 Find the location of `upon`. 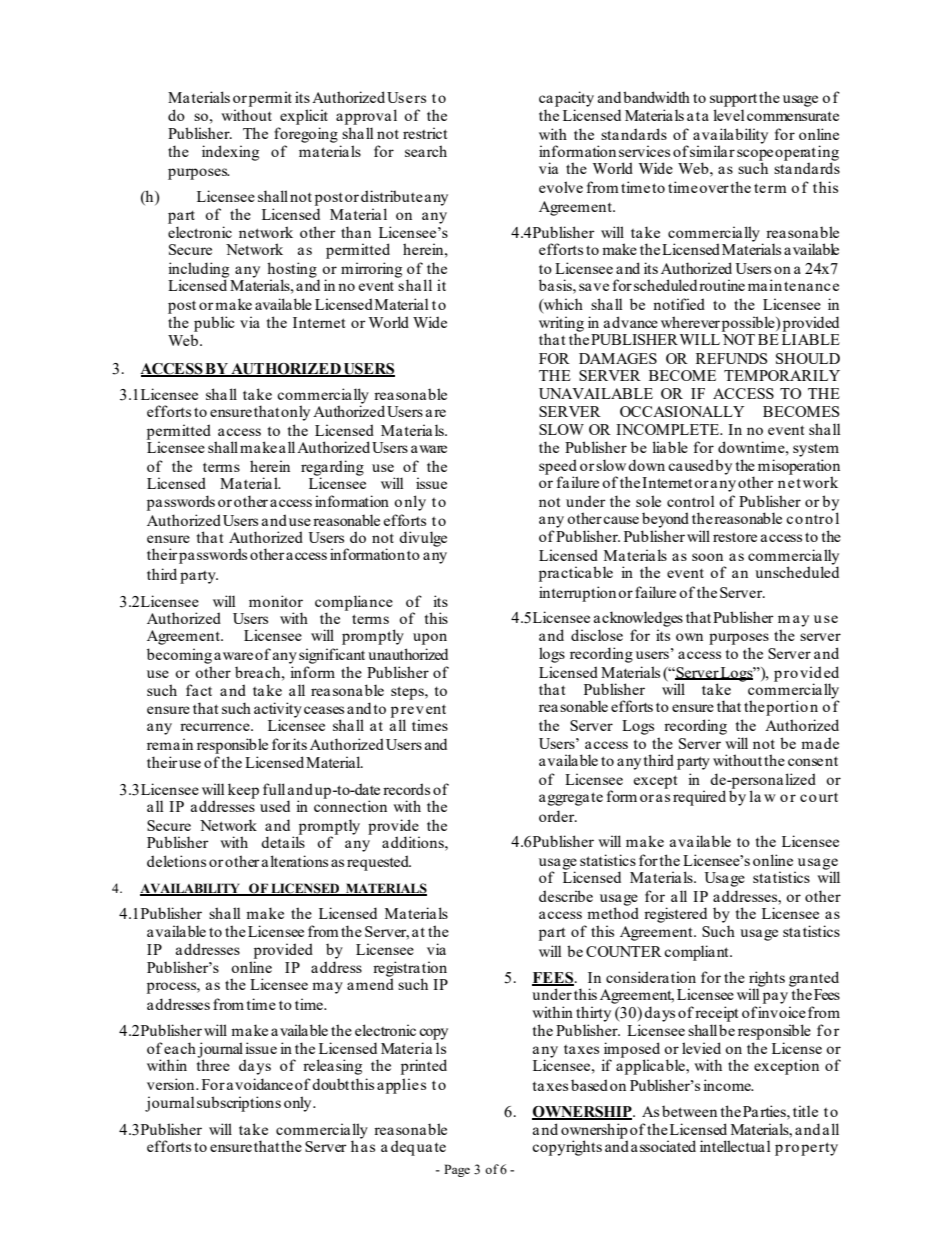

upon is located at coordinates (430, 639).
